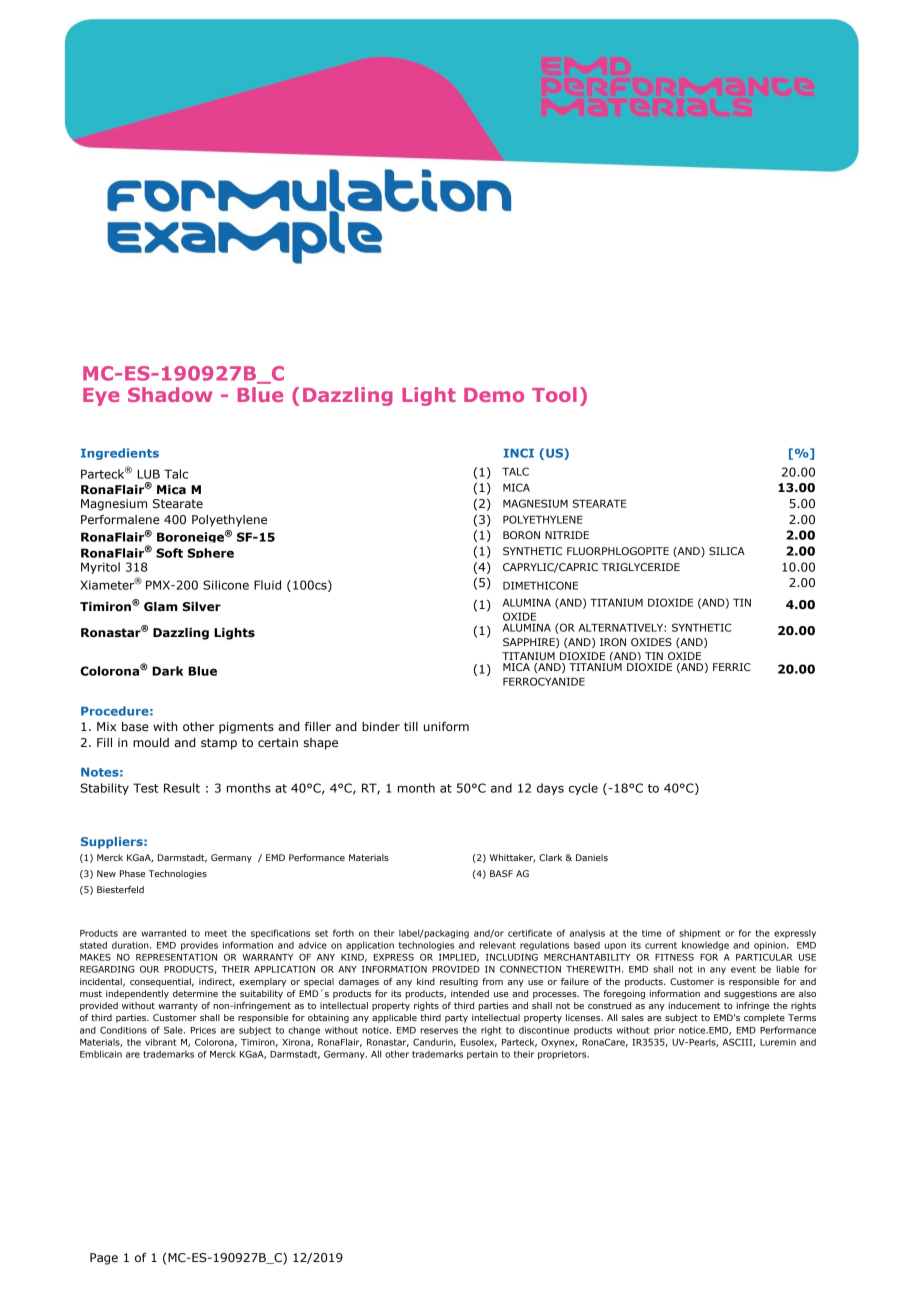 This screenshot has width=924, height=1308. I want to click on Test, so click(146, 788).
